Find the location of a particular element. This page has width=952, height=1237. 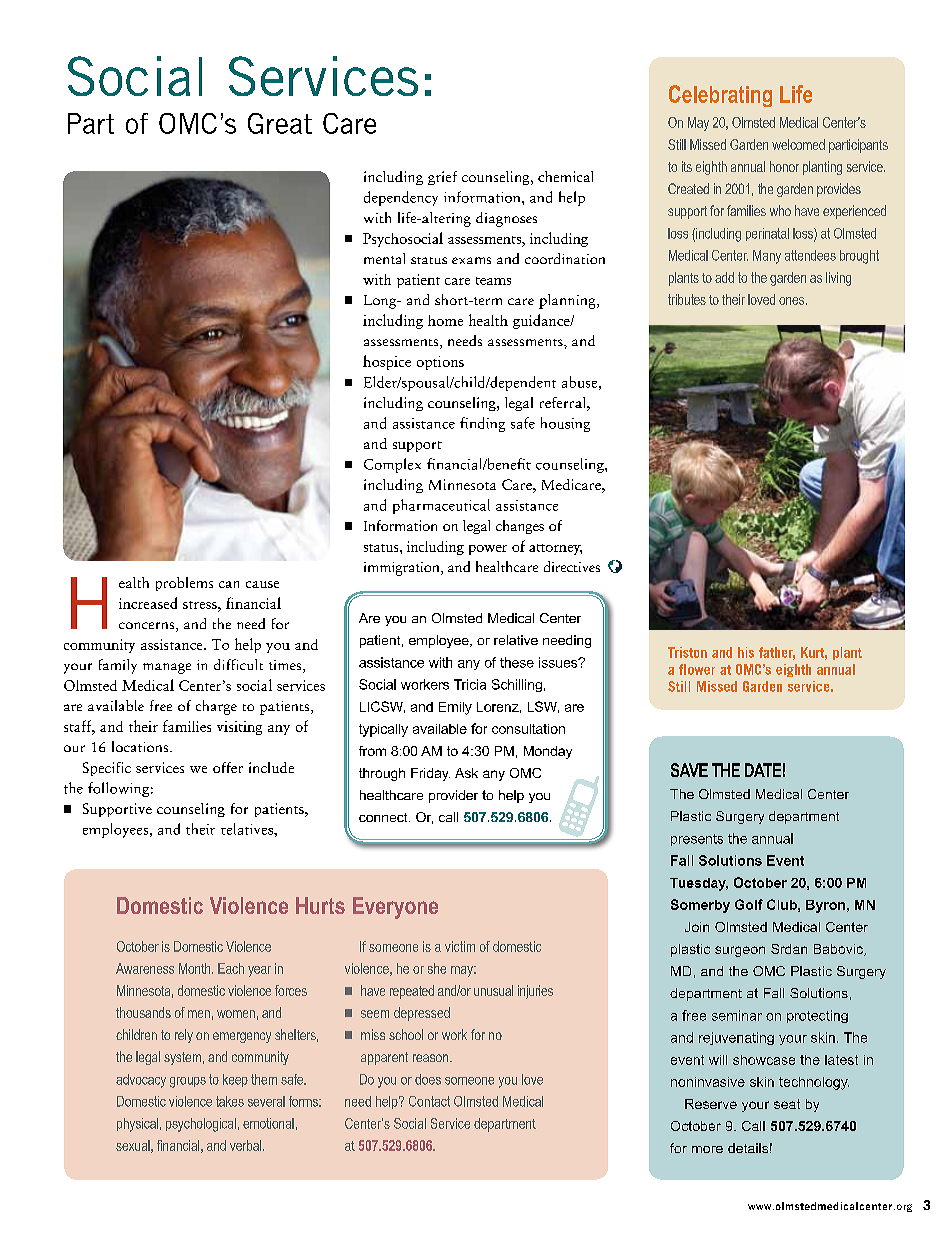

tributes is located at coordinates (687, 299).
